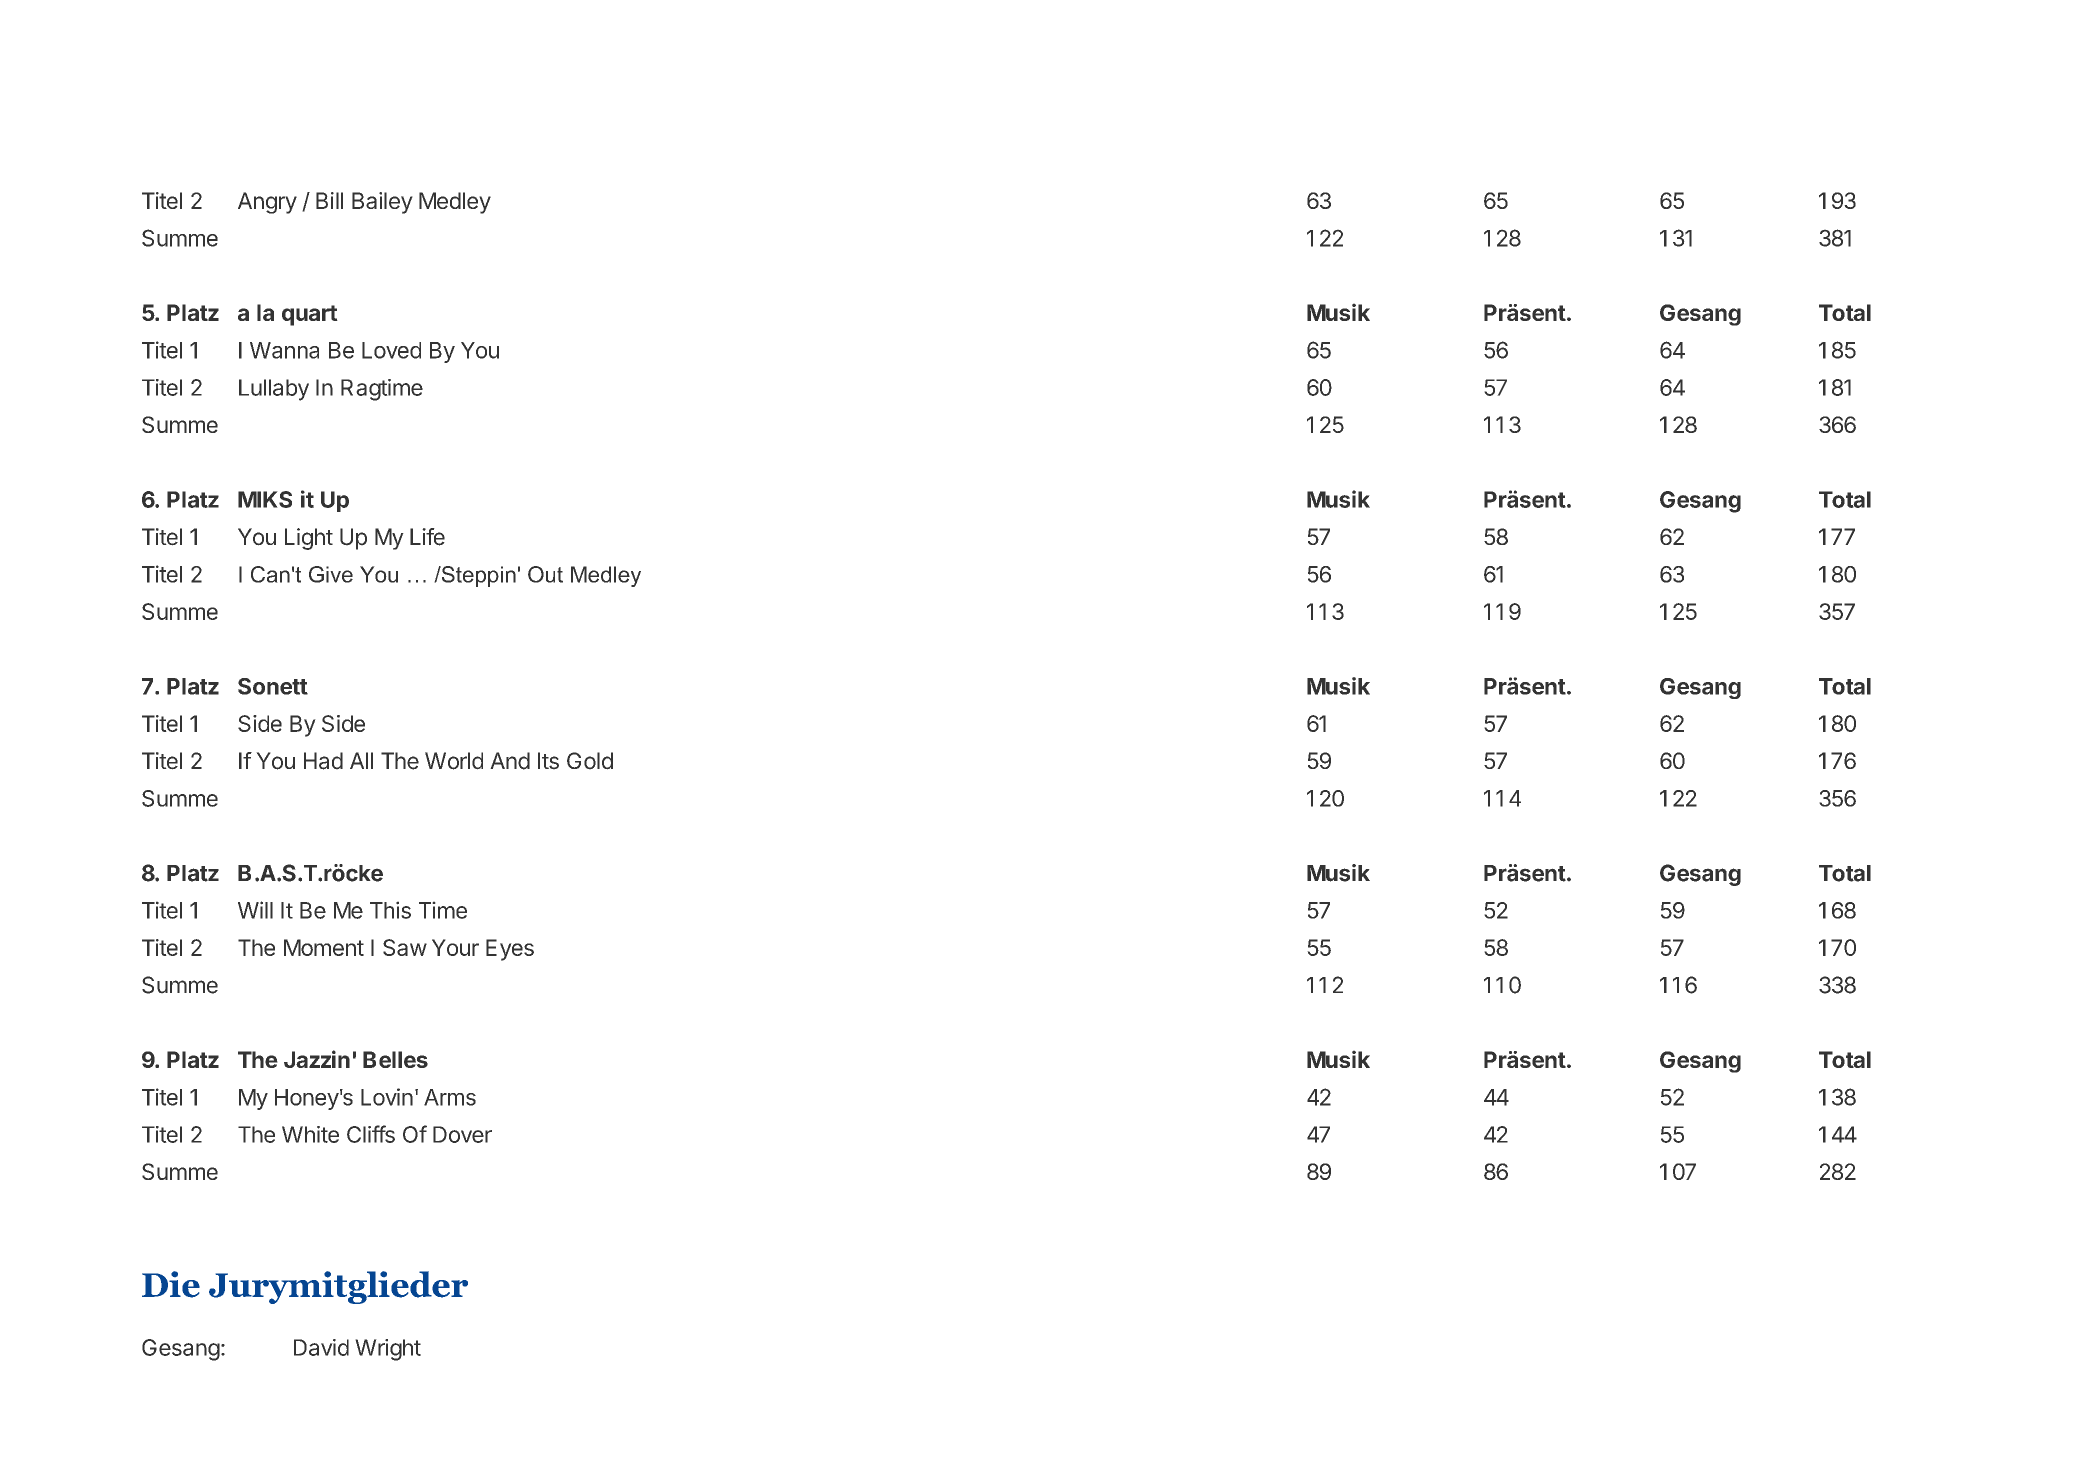 This document has width=2096, height=1482. Describe the element at coordinates (361, 760) in the document. I see `All` at that location.
